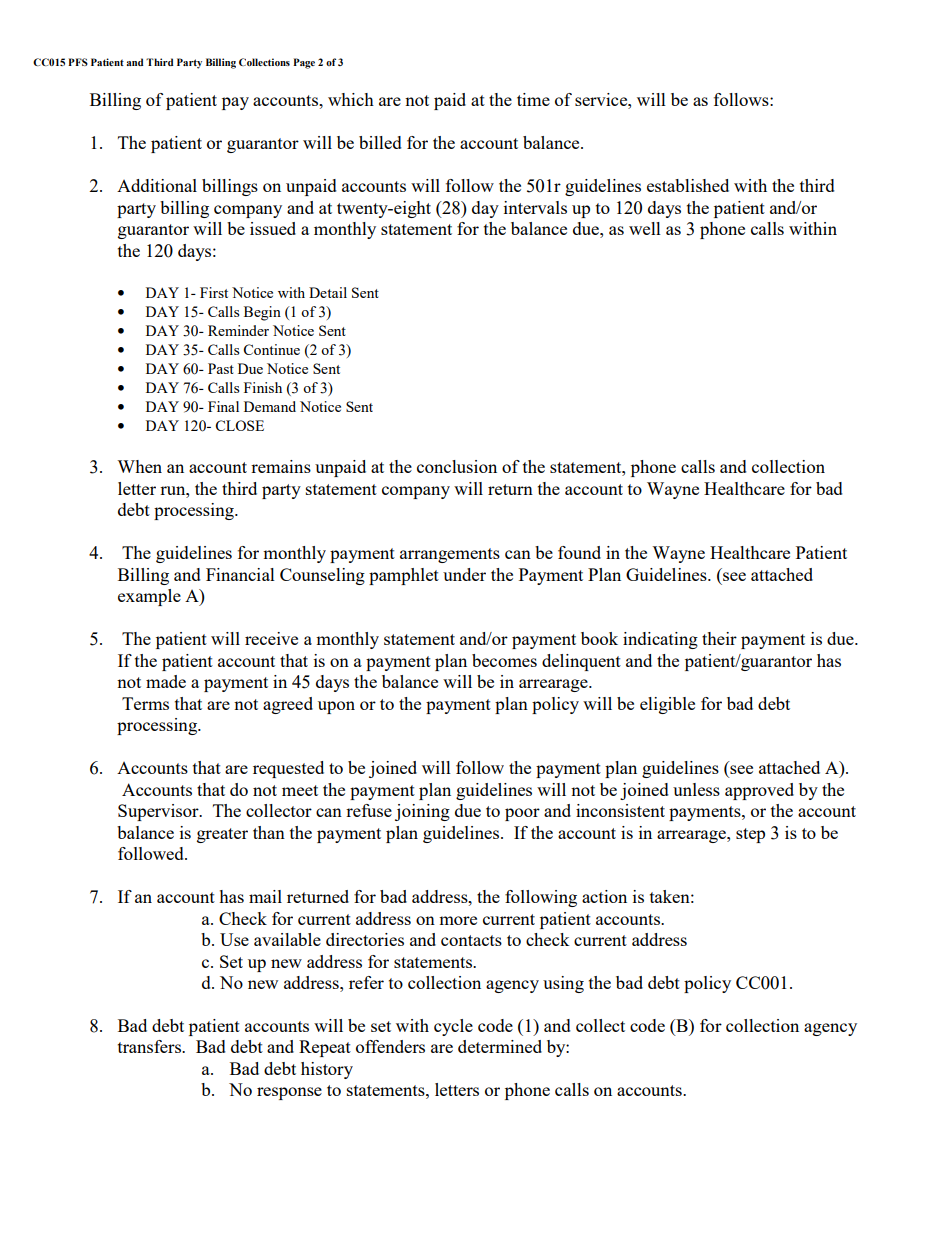 This document has width=952, height=1233. Describe the element at coordinates (149, 597) in the document. I see `example` at that location.
